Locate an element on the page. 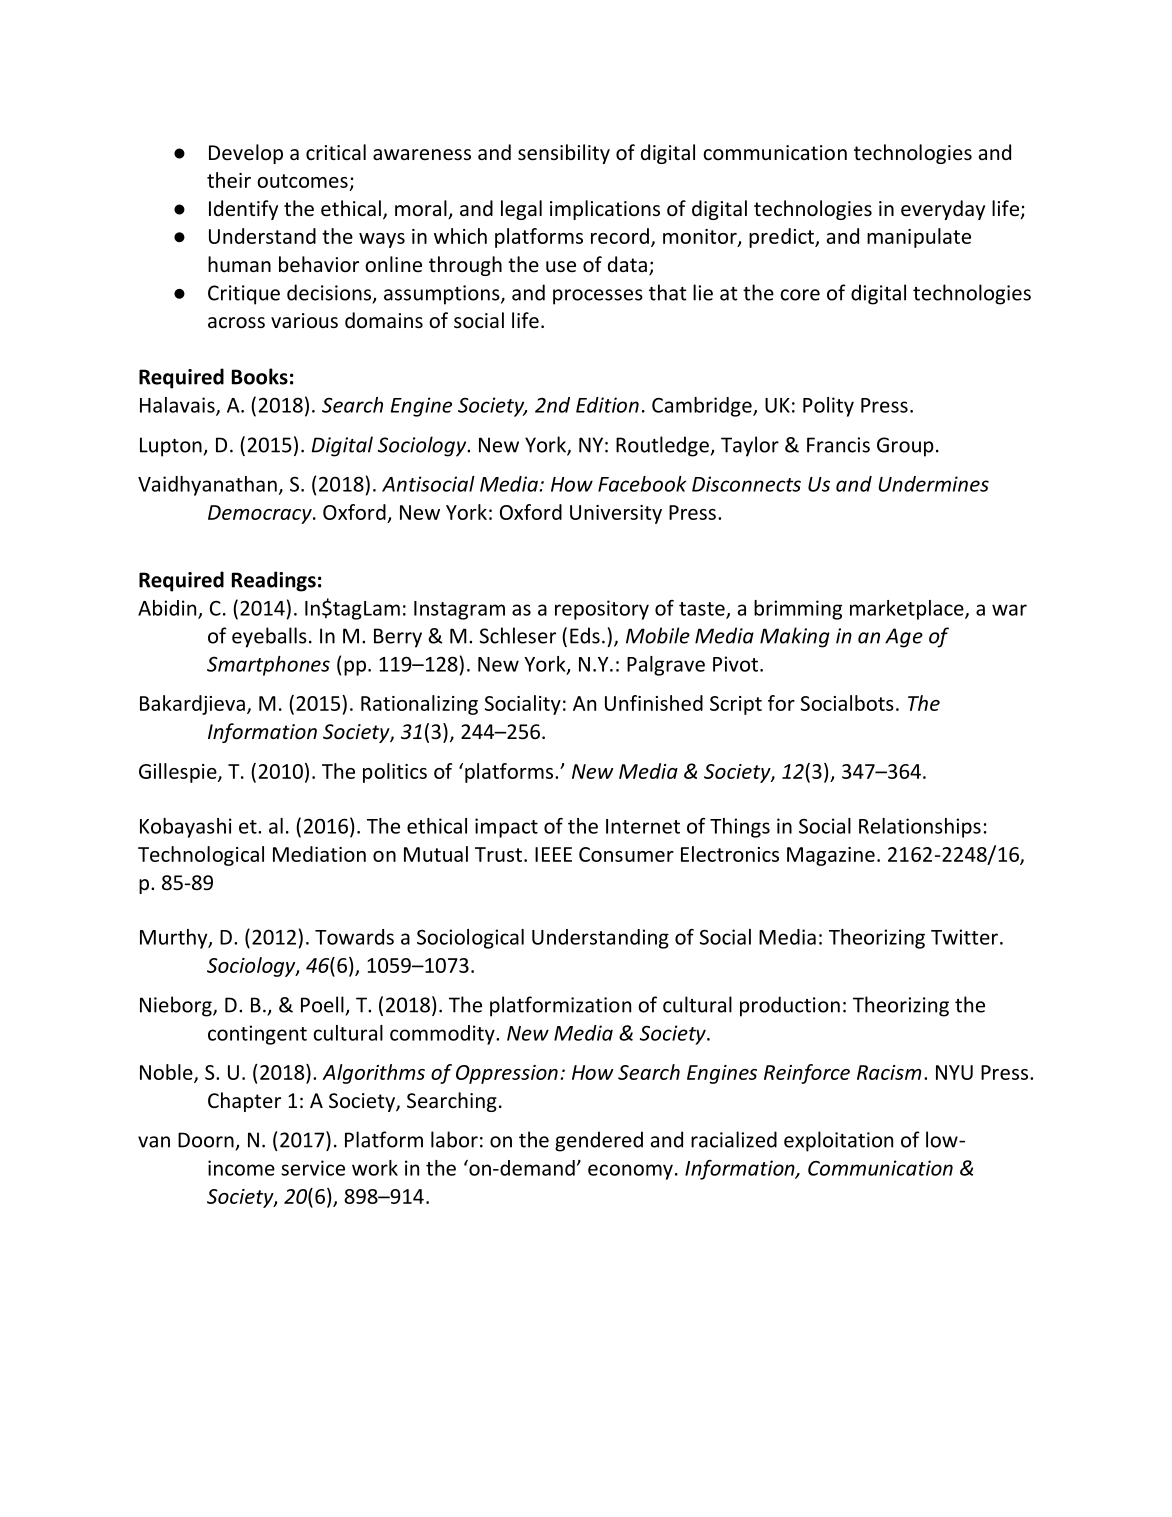  everyday is located at coordinates (943, 210).
